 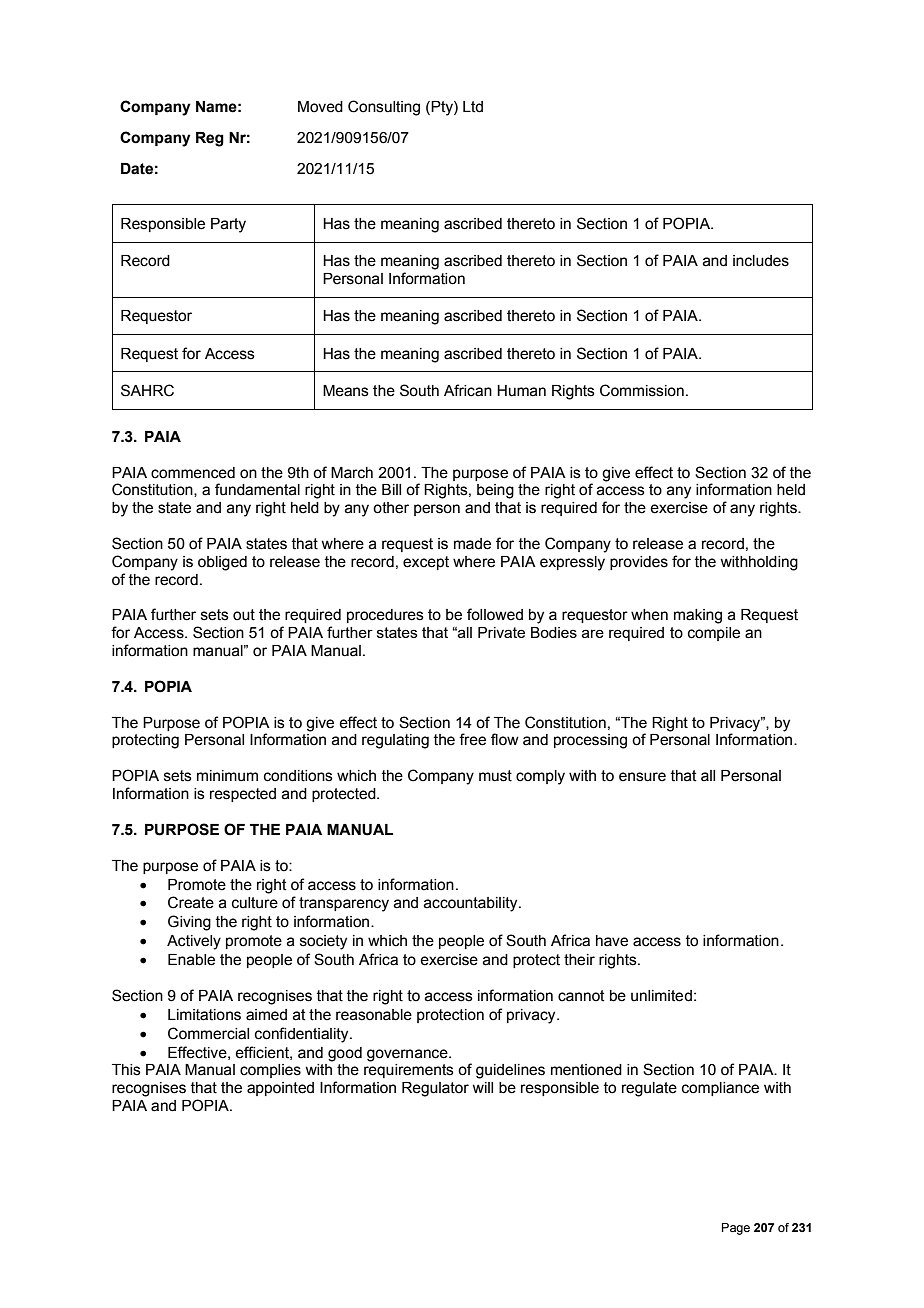 What do you see at coordinates (708, 776) in the screenshot?
I see `all` at bounding box center [708, 776].
